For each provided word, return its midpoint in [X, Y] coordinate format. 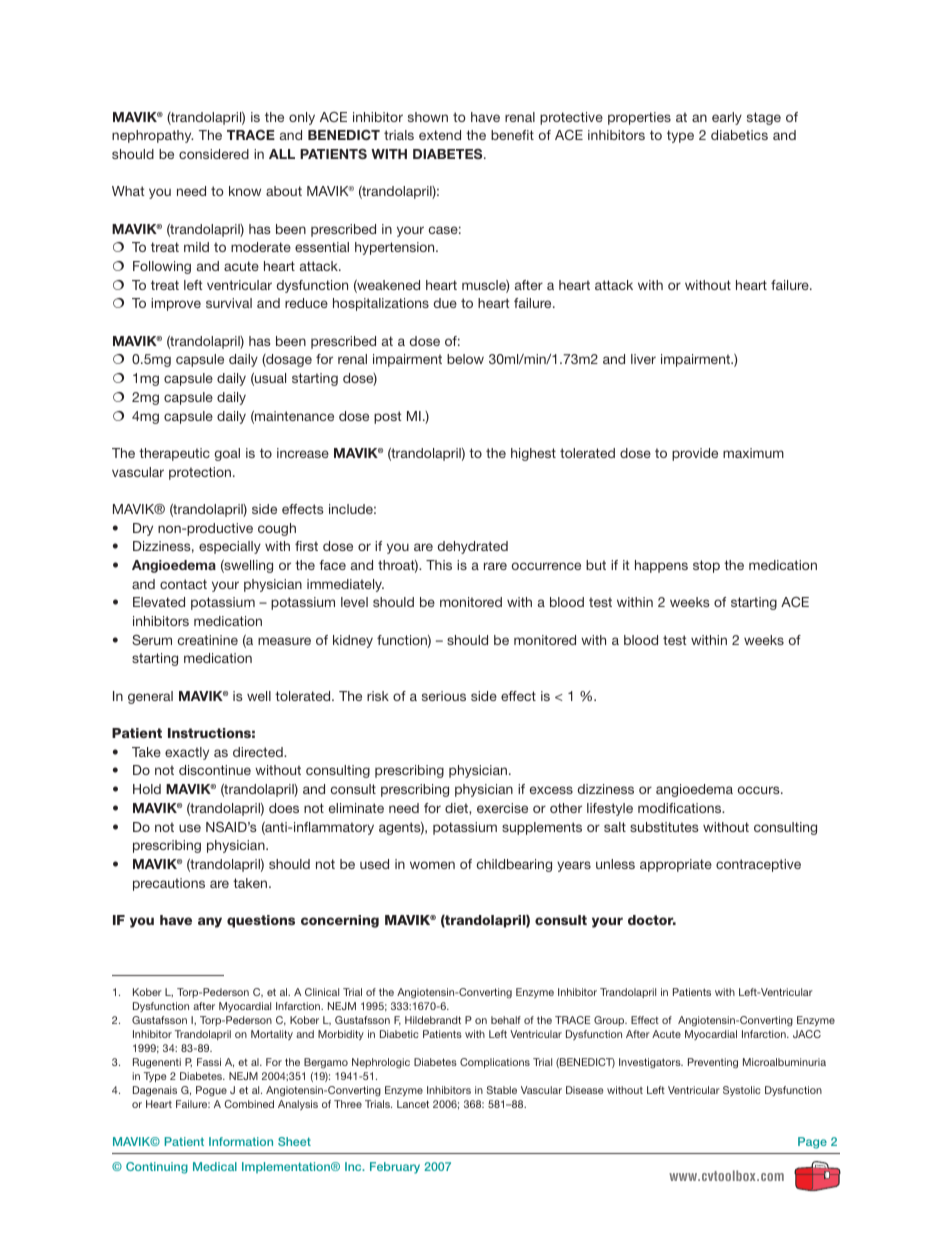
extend [440, 135]
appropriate [676, 865]
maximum [753, 453]
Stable [502, 1090]
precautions [169, 884]
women [432, 865]
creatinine [208, 640]
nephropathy [152, 136]
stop [706, 566]
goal [227, 454]
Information [241, 1141]
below [465, 359]
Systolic [742, 1091]
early [727, 118]
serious [444, 696]
